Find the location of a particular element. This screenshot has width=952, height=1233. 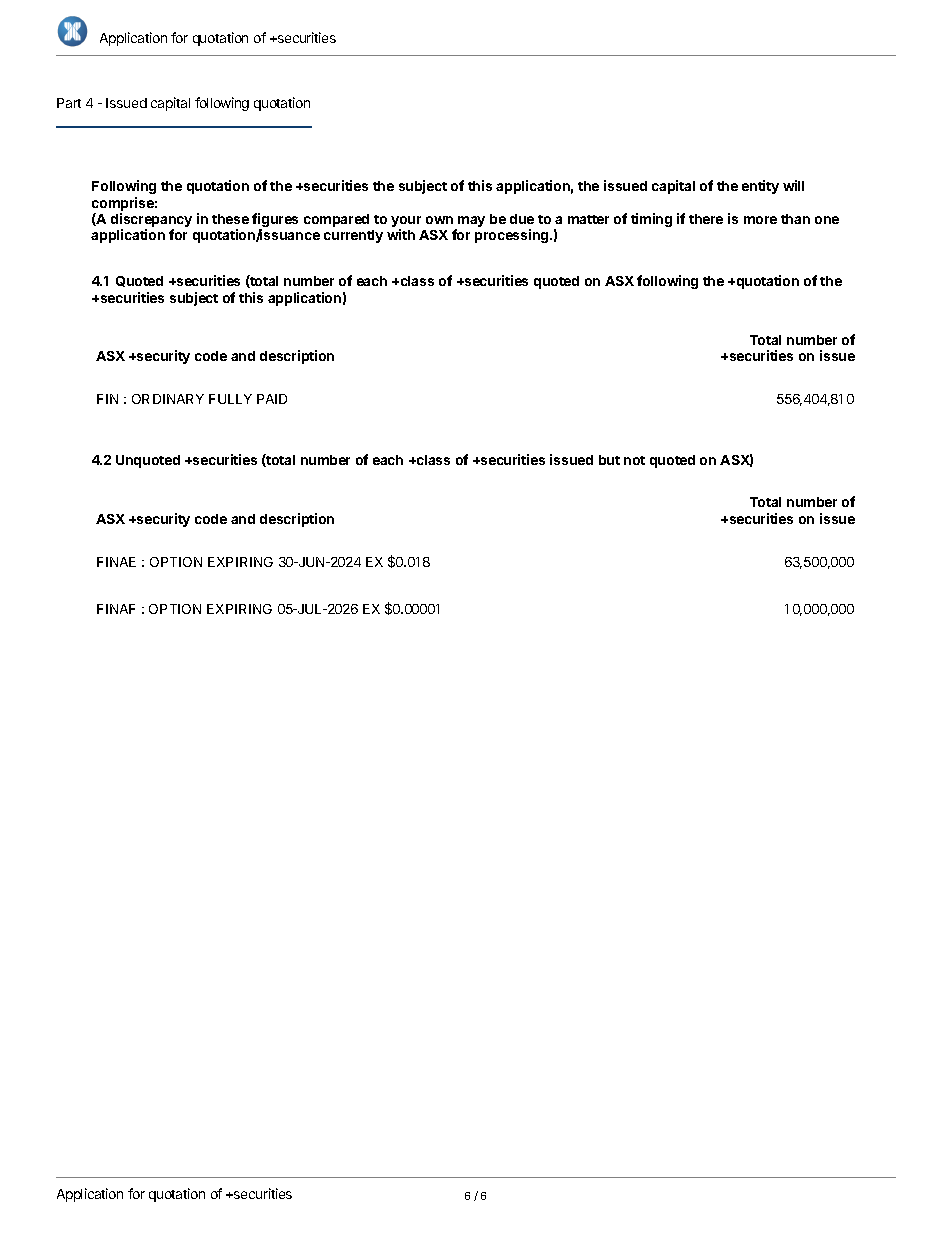

but is located at coordinates (609, 460).
